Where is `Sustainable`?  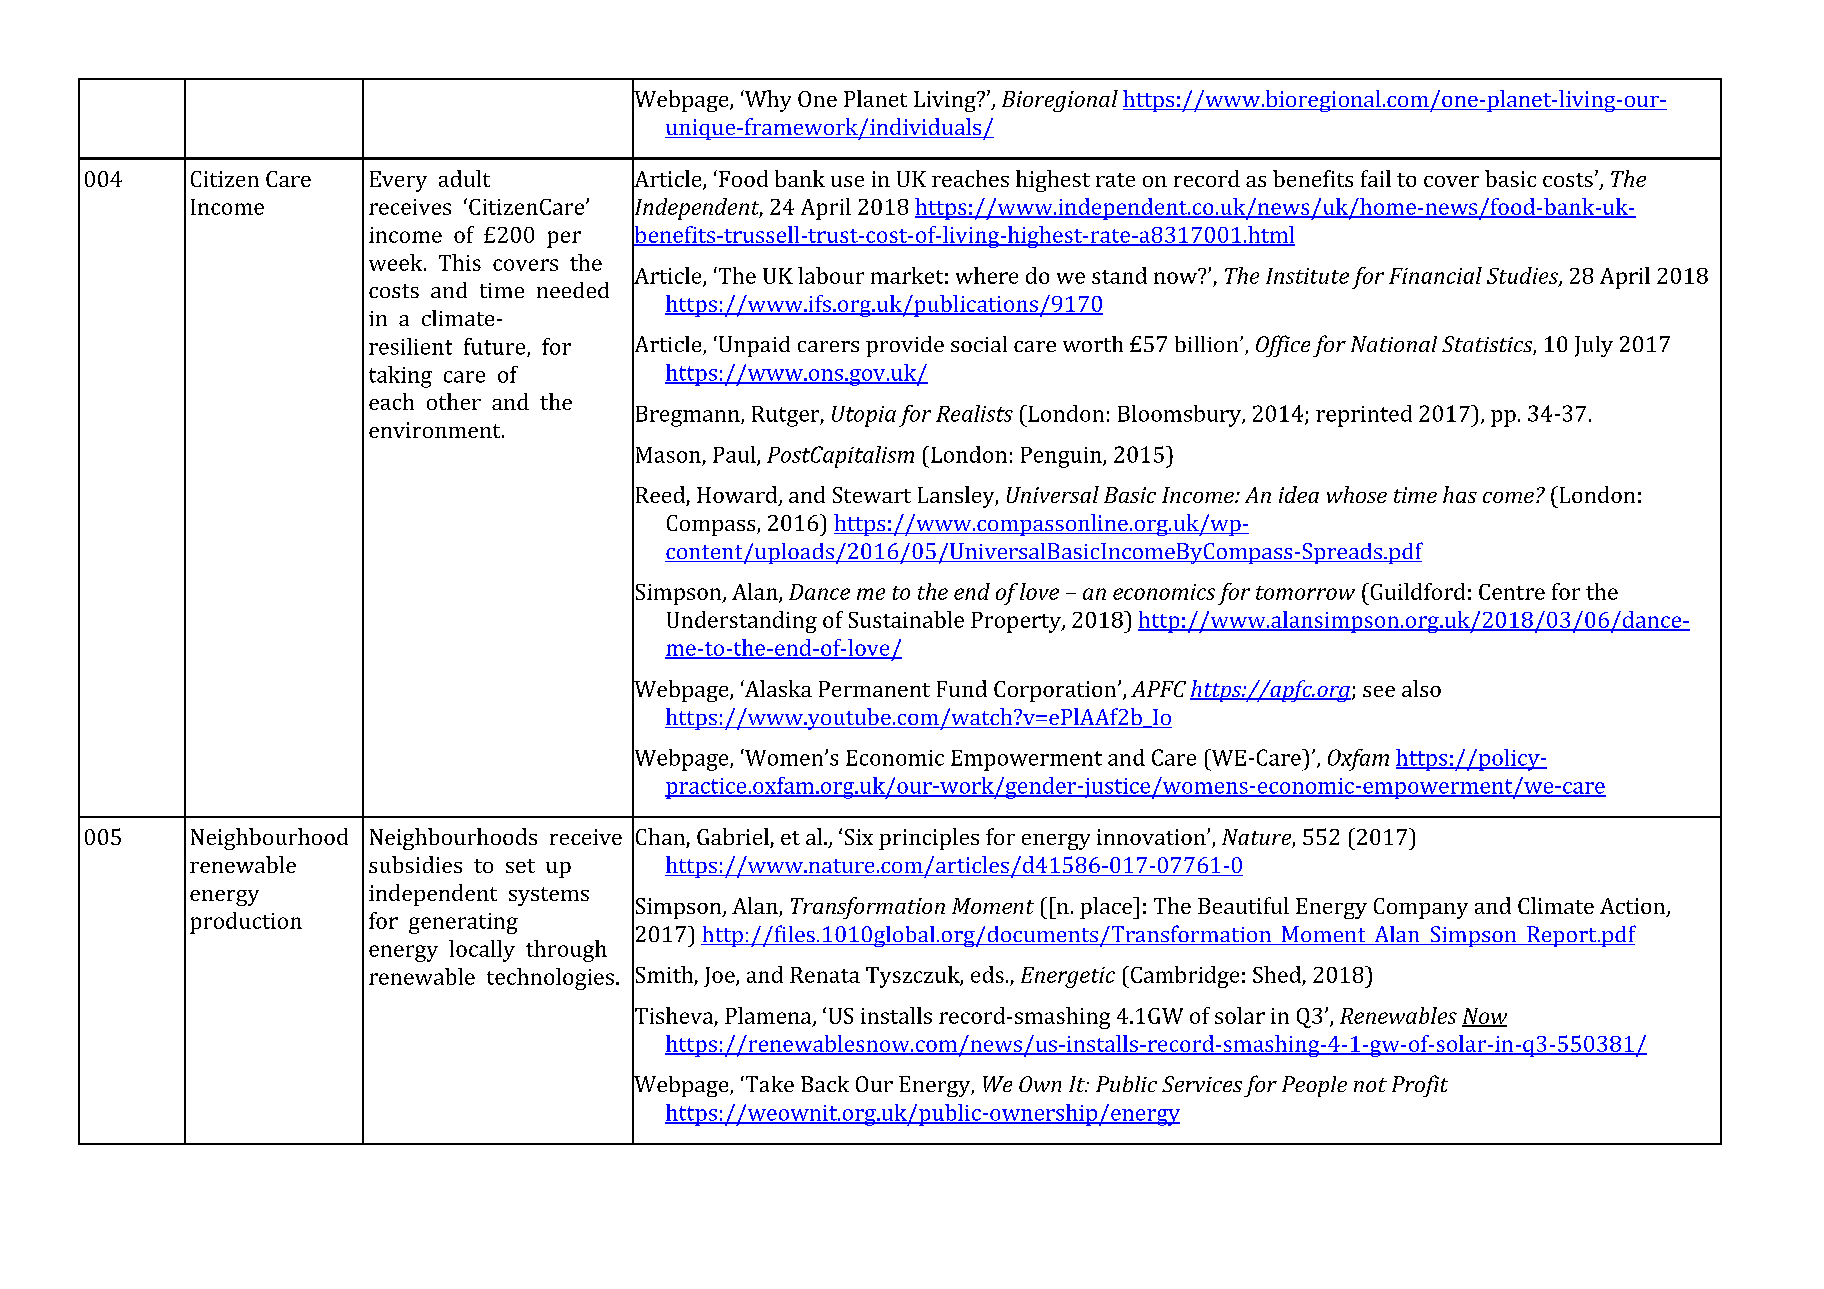 Sustainable is located at coordinates (906, 619).
